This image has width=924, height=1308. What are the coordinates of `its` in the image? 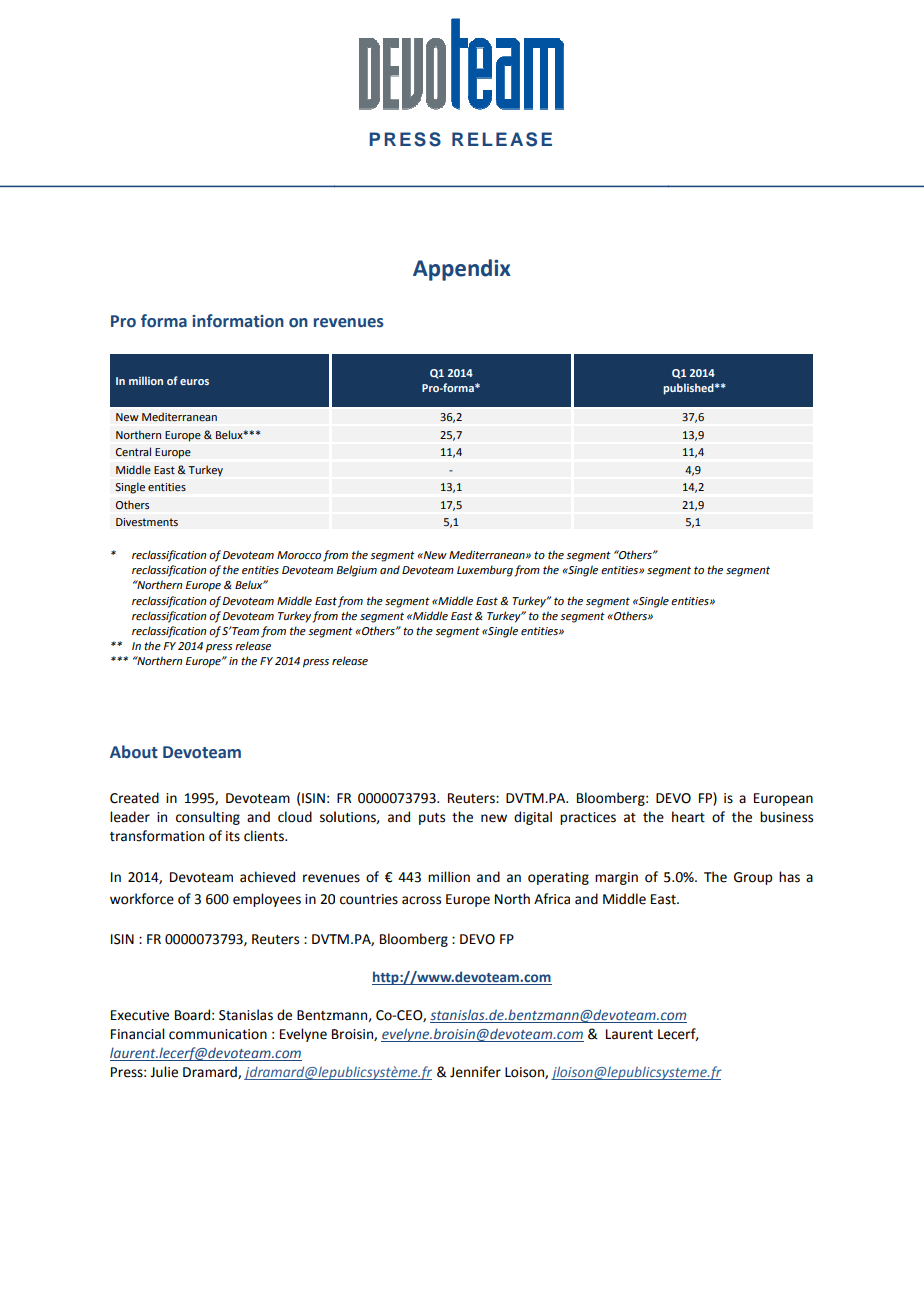 It's located at (233, 836).
